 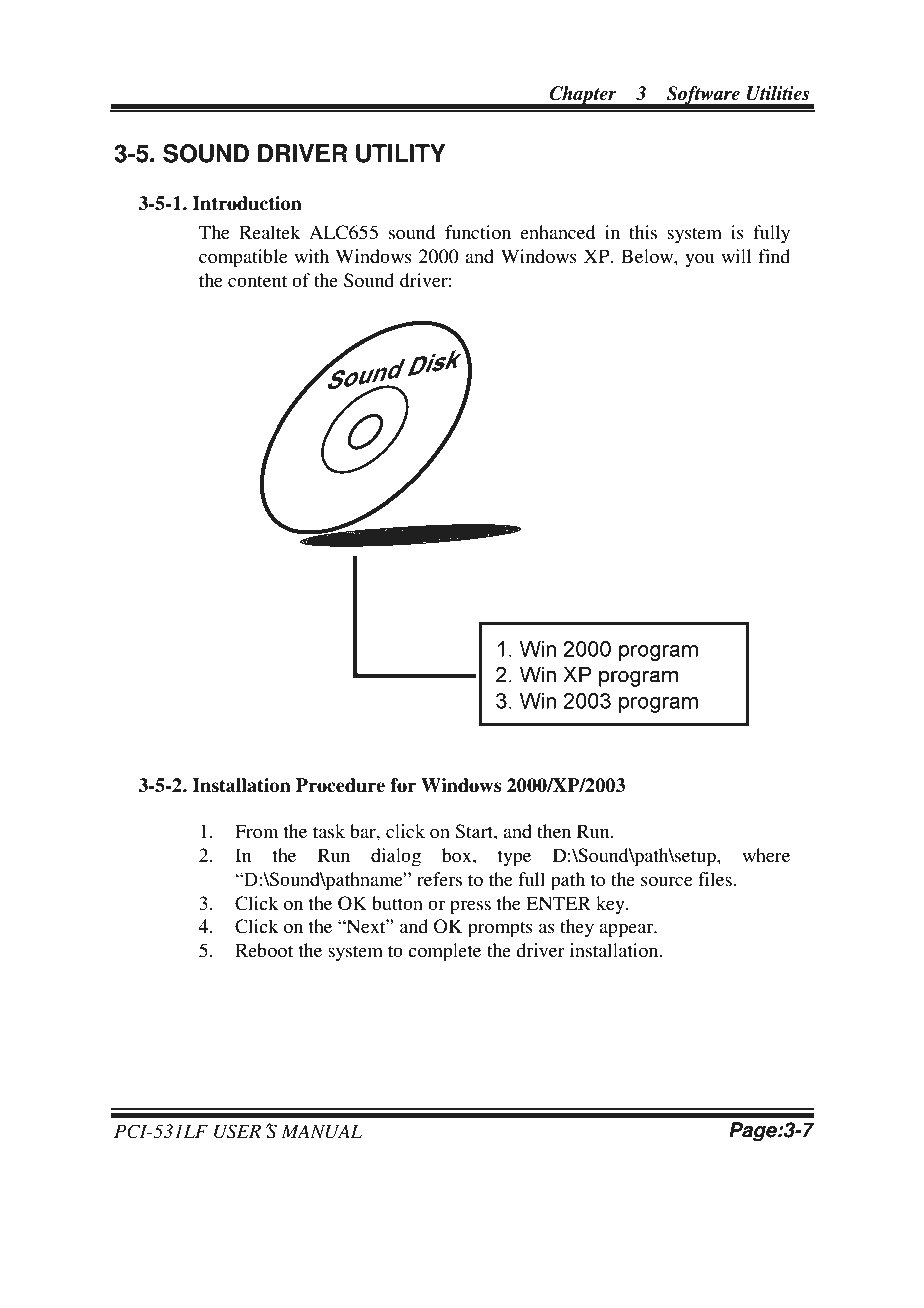 What do you see at coordinates (778, 93) in the image?
I see `Utilities` at bounding box center [778, 93].
